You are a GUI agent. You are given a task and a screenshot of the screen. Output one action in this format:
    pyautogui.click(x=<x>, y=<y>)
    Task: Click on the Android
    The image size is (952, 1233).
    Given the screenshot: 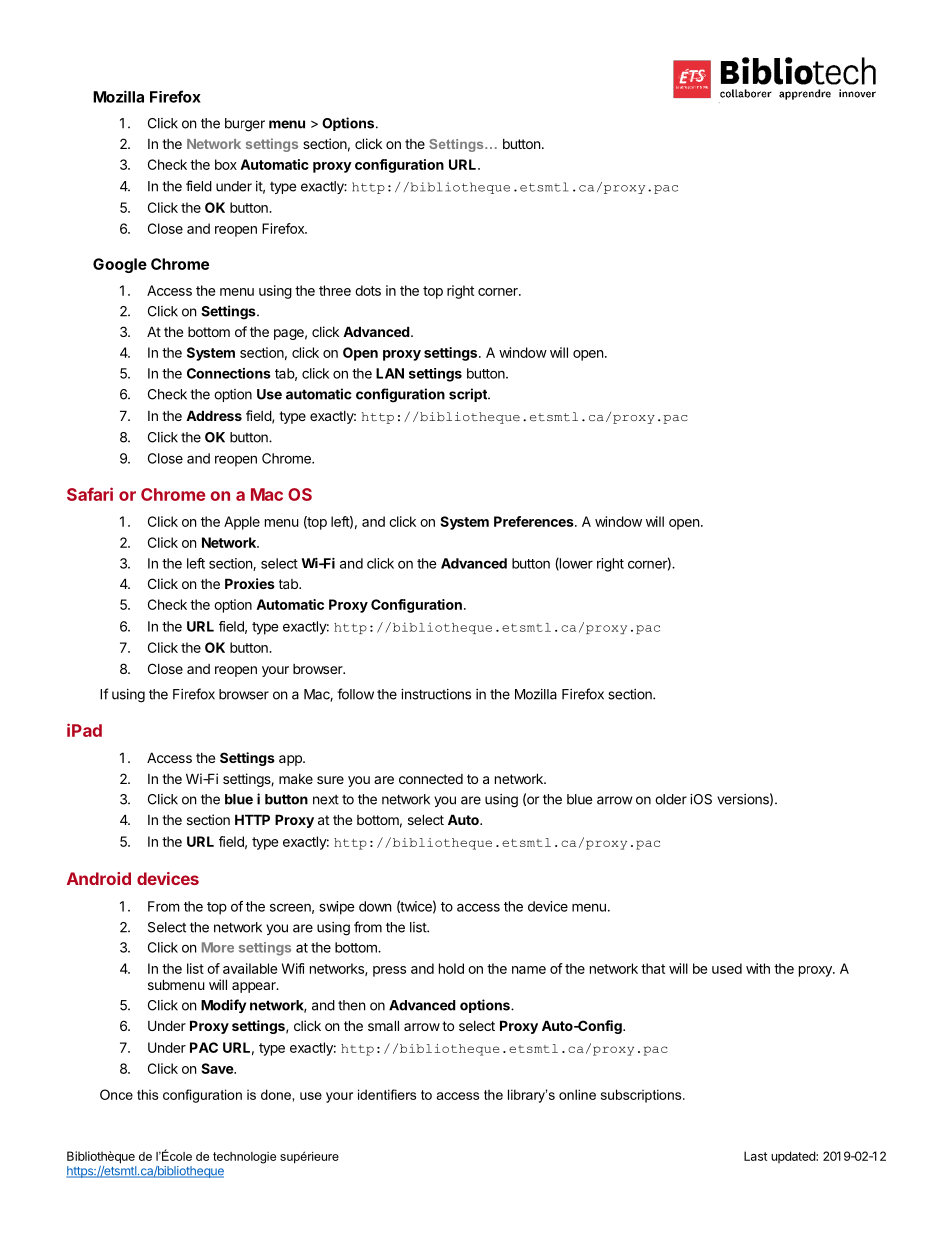 What is the action you would take?
    pyautogui.click(x=99, y=878)
